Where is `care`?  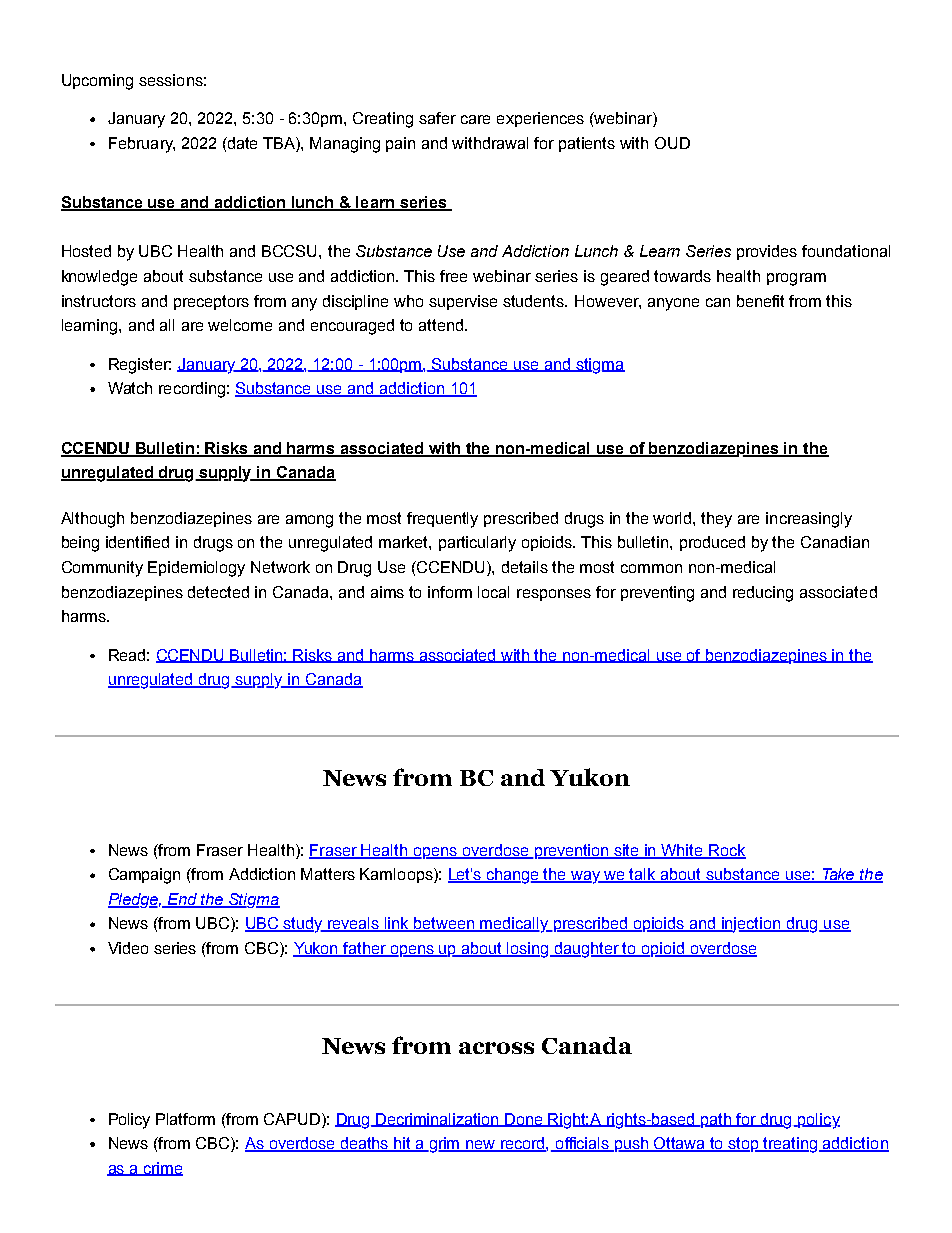 care is located at coordinates (475, 119).
